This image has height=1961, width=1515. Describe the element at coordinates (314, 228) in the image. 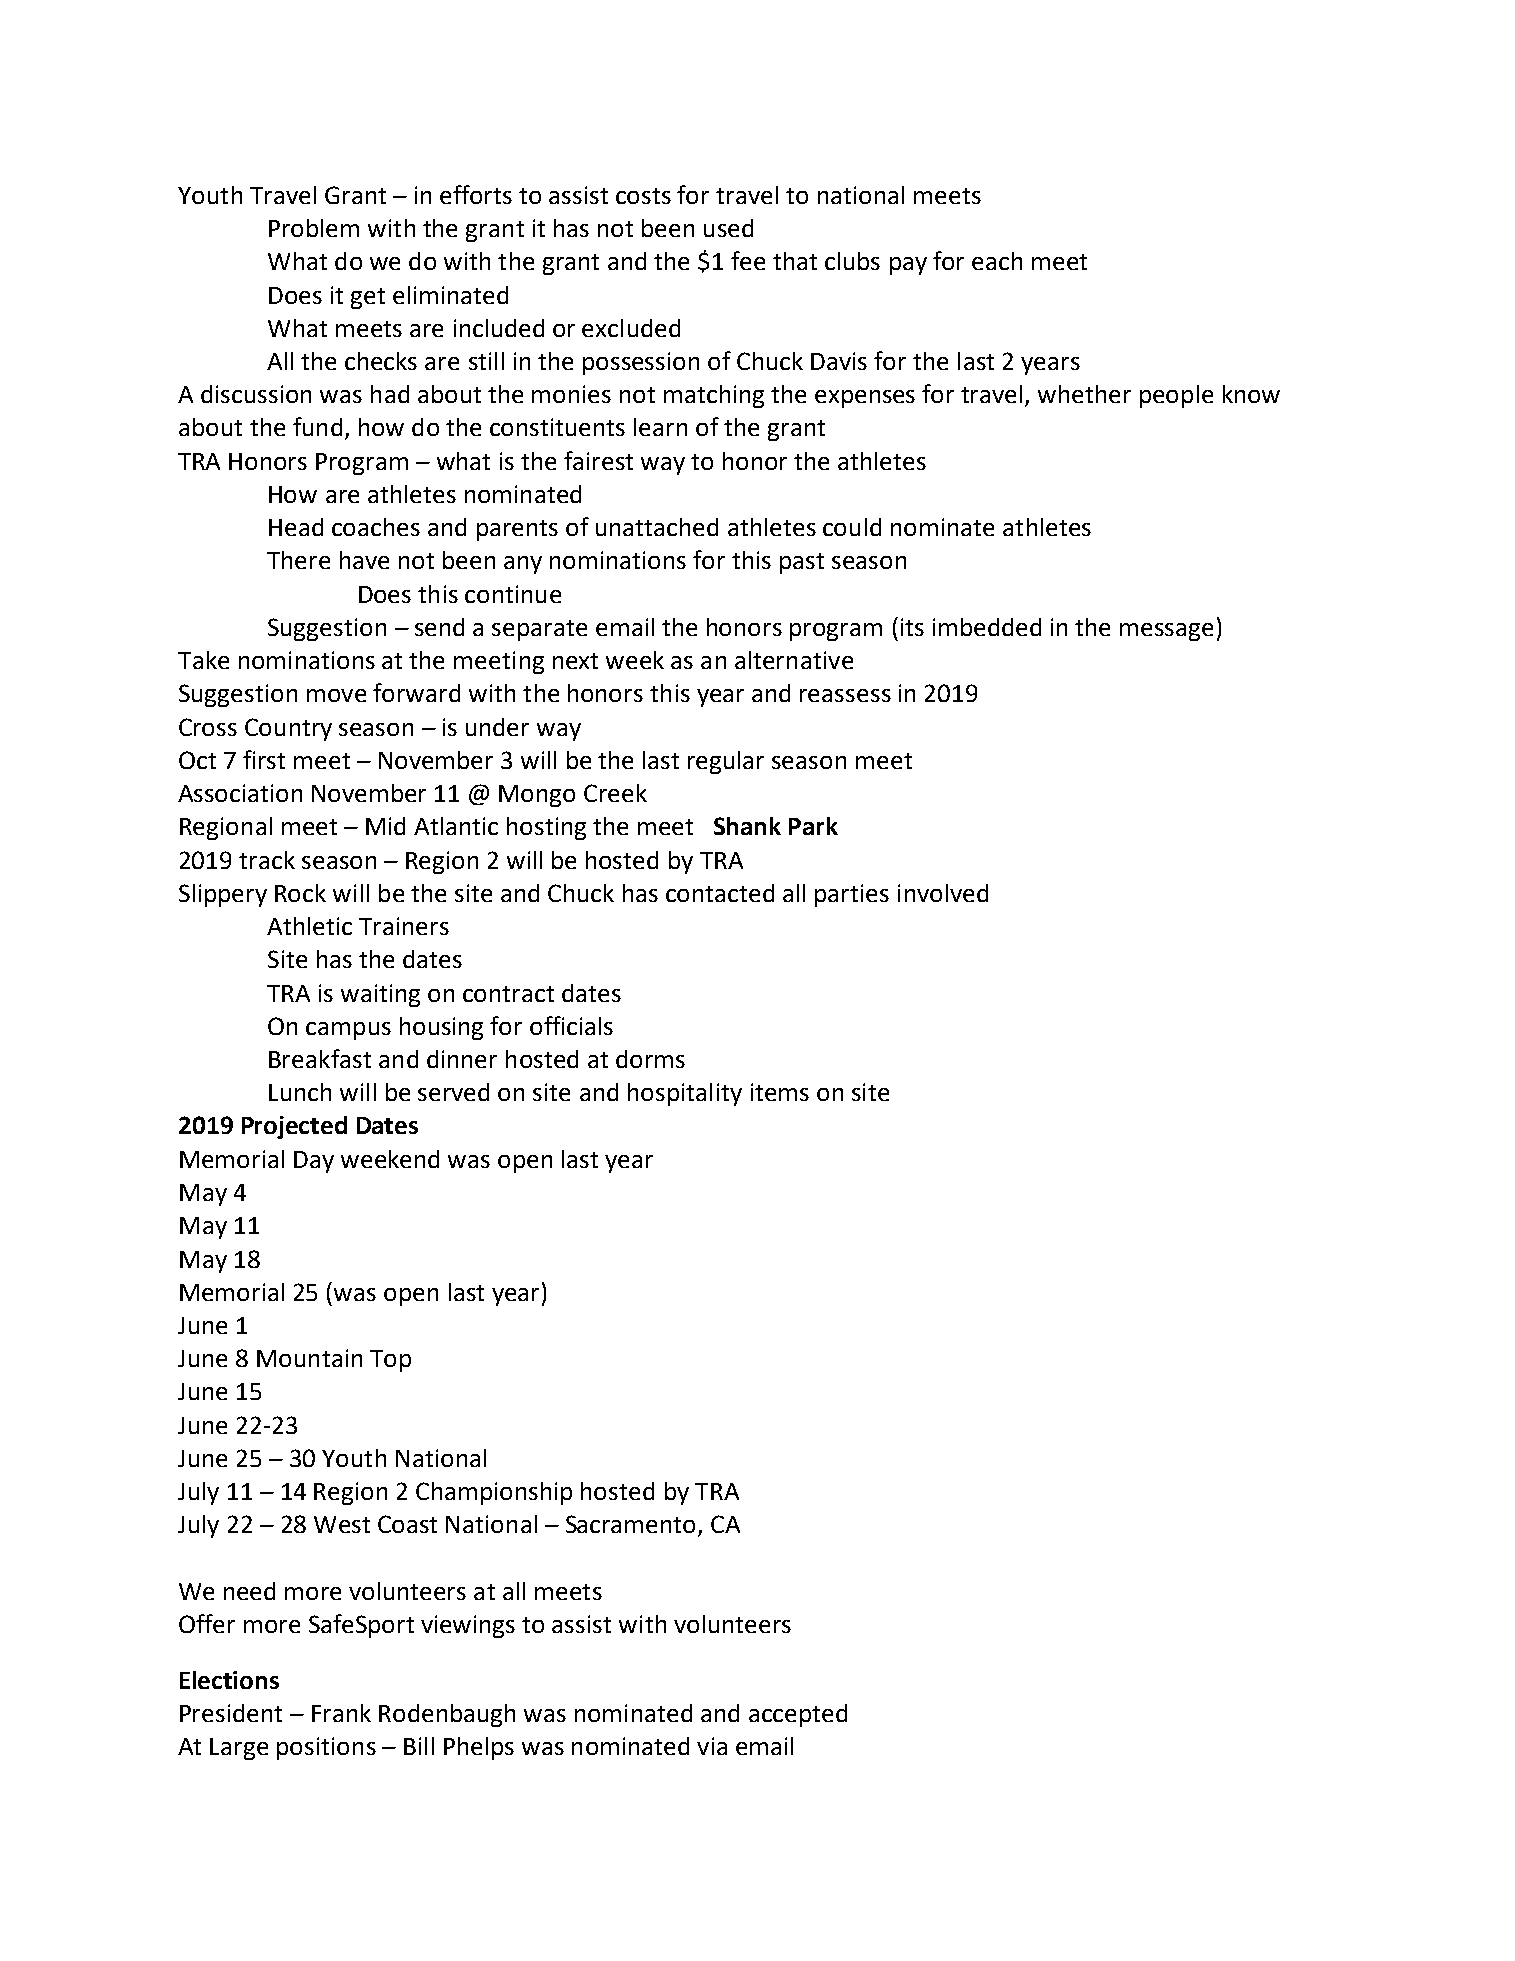

I see `Problem` at that location.
